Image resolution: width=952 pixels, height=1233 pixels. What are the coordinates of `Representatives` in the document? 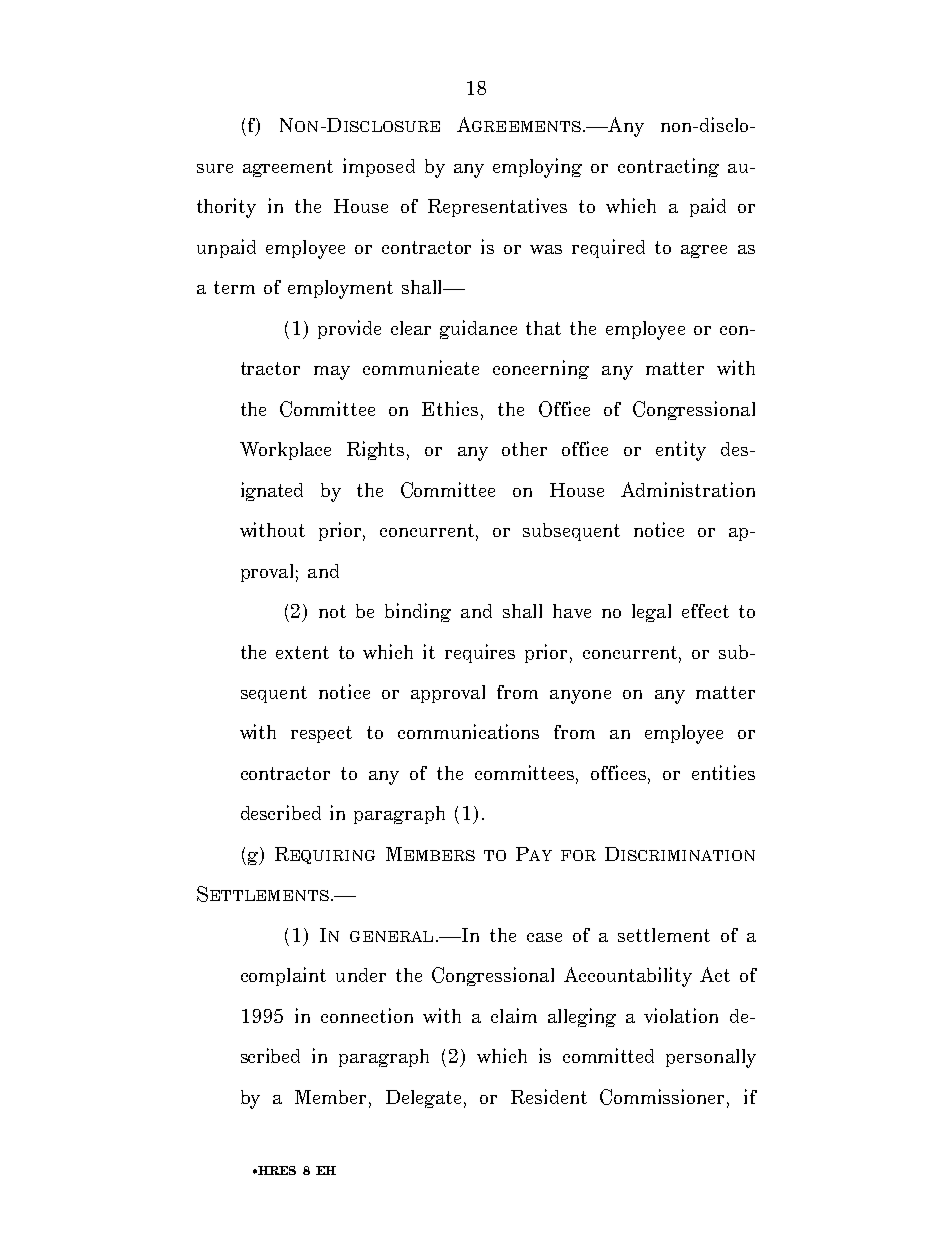 It's located at (497, 207).
